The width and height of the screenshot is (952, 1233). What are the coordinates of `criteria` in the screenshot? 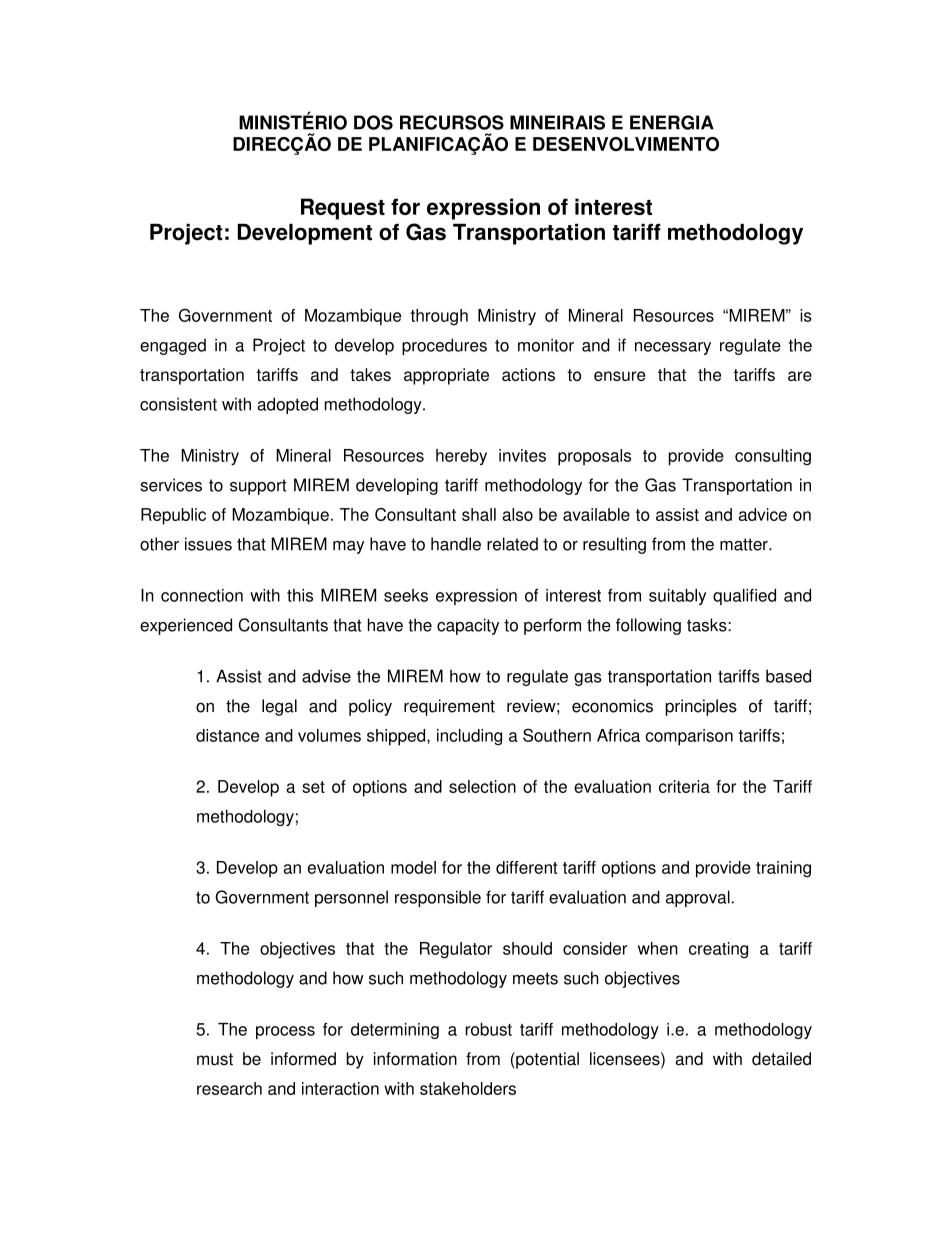 It's located at (684, 786).
